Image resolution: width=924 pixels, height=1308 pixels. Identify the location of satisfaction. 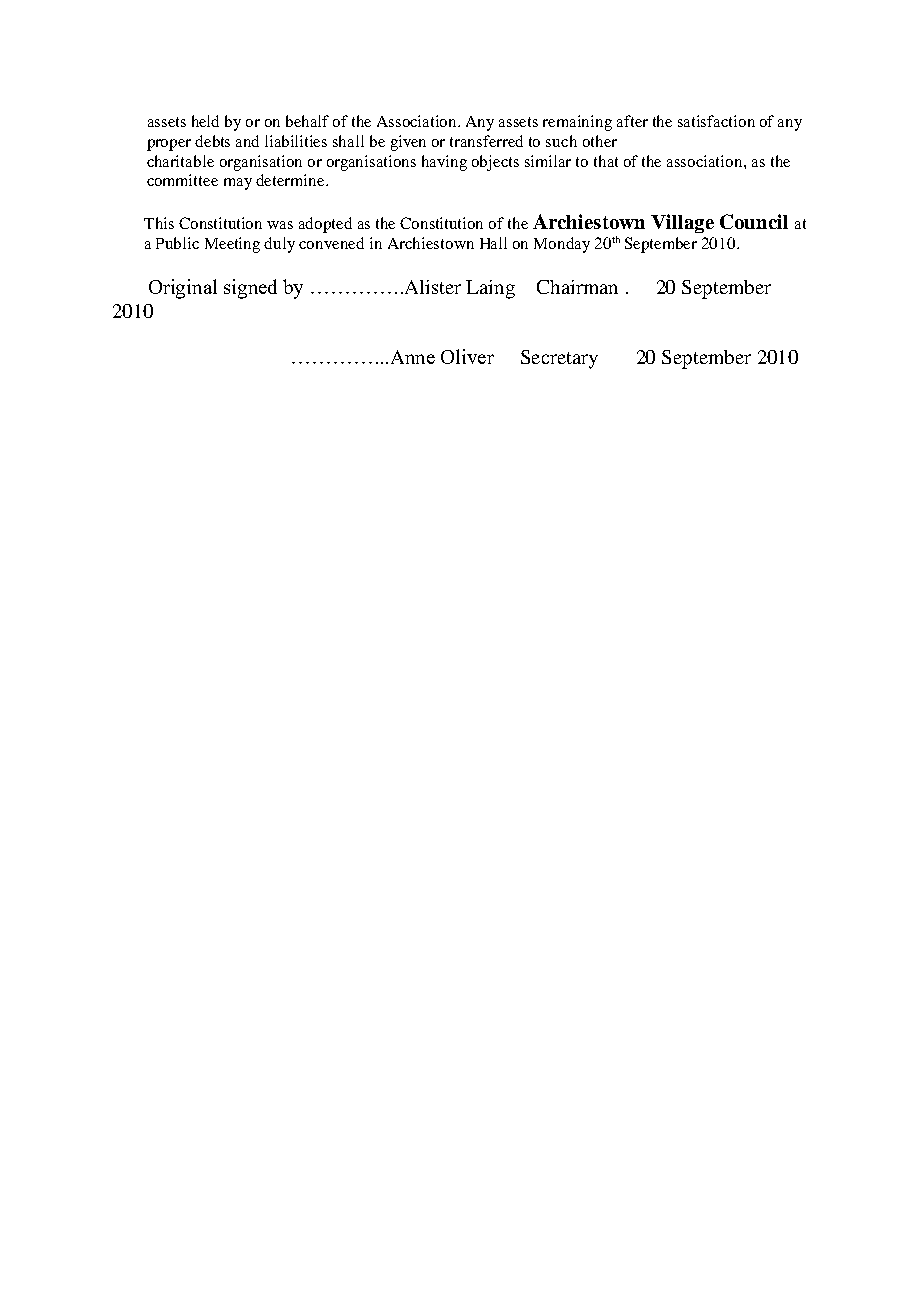
(716, 121).
